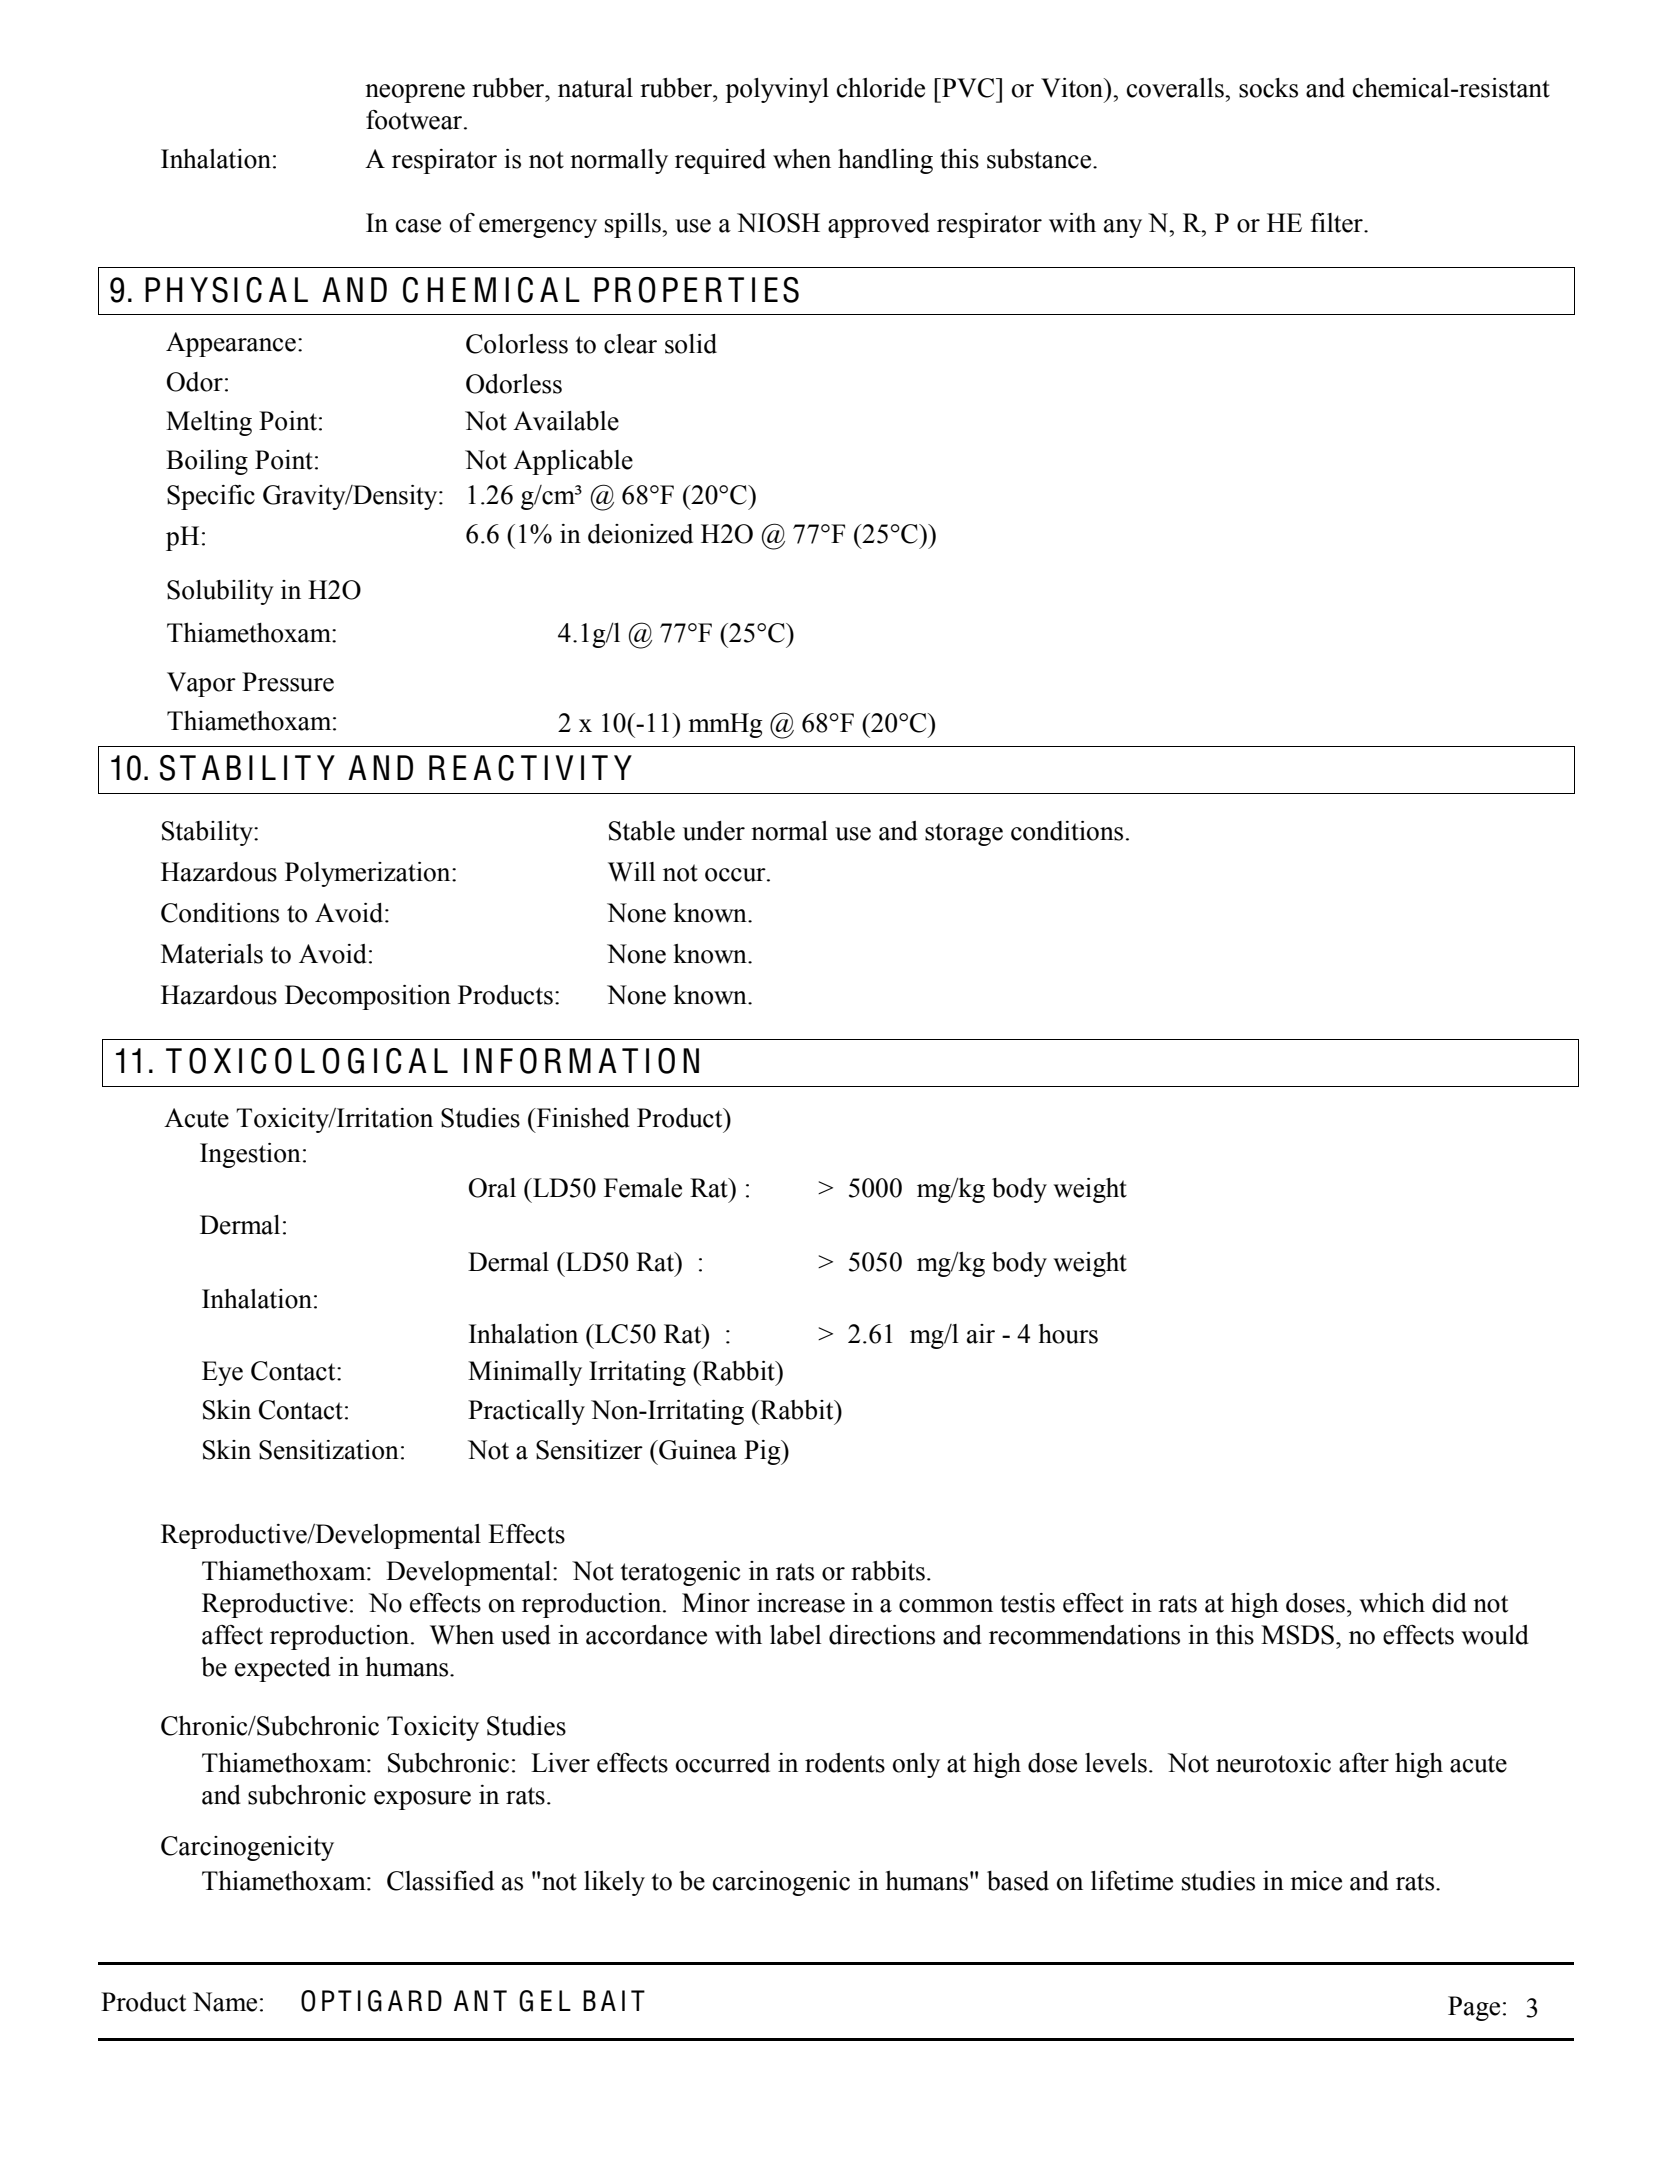 The height and width of the screenshot is (2159, 1668). I want to click on hours, so click(1068, 1334).
